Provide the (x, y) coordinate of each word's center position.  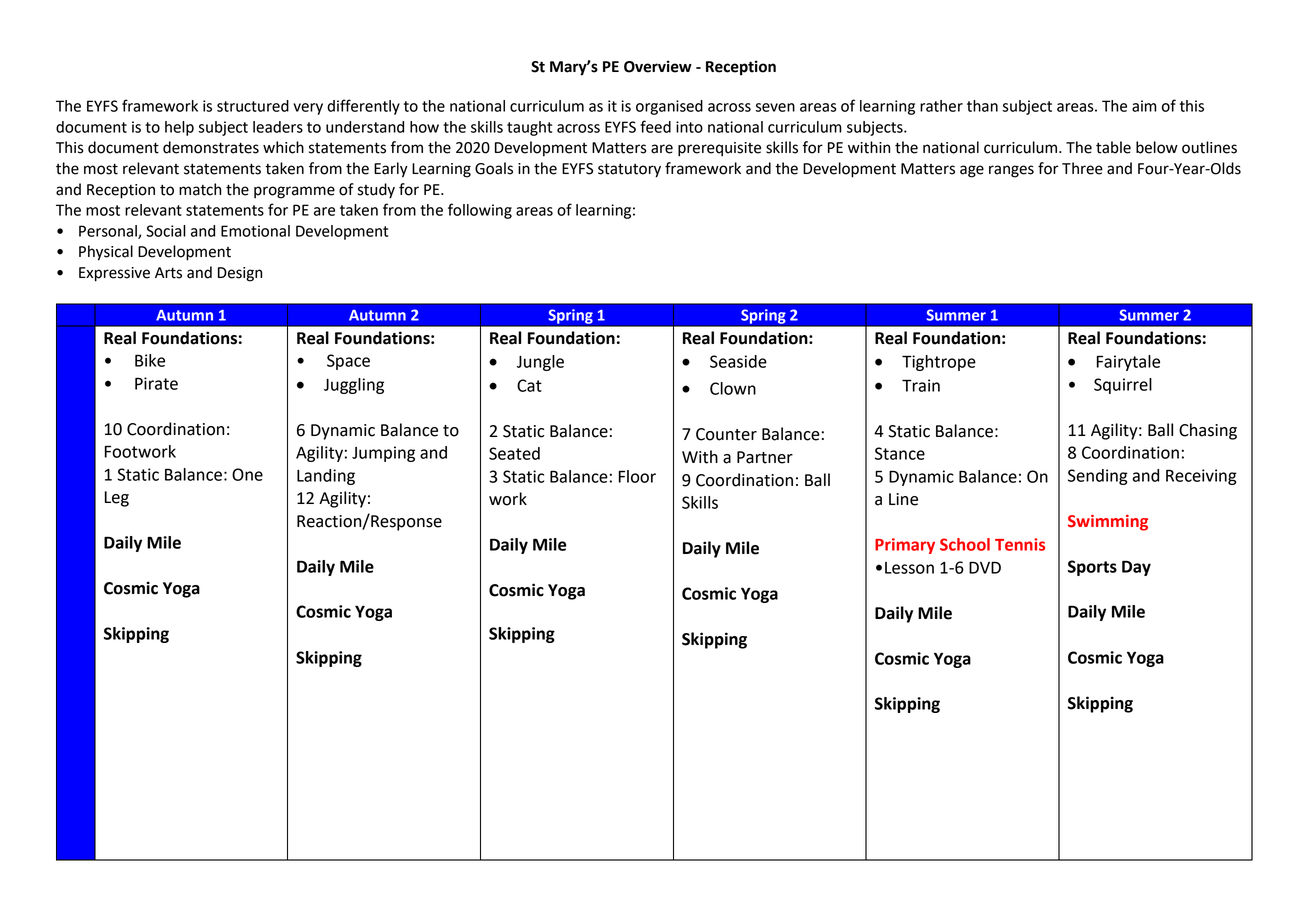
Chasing (1208, 431)
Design (240, 274)
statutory (629, 170)
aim (1144, 106)
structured (253, 106)
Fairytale (1128, 363)
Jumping (383, 454)
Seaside (738, 361)
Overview (658, 66)
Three (1082, 168)
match (200, 189)
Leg (117, 499)
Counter (726, 434)
